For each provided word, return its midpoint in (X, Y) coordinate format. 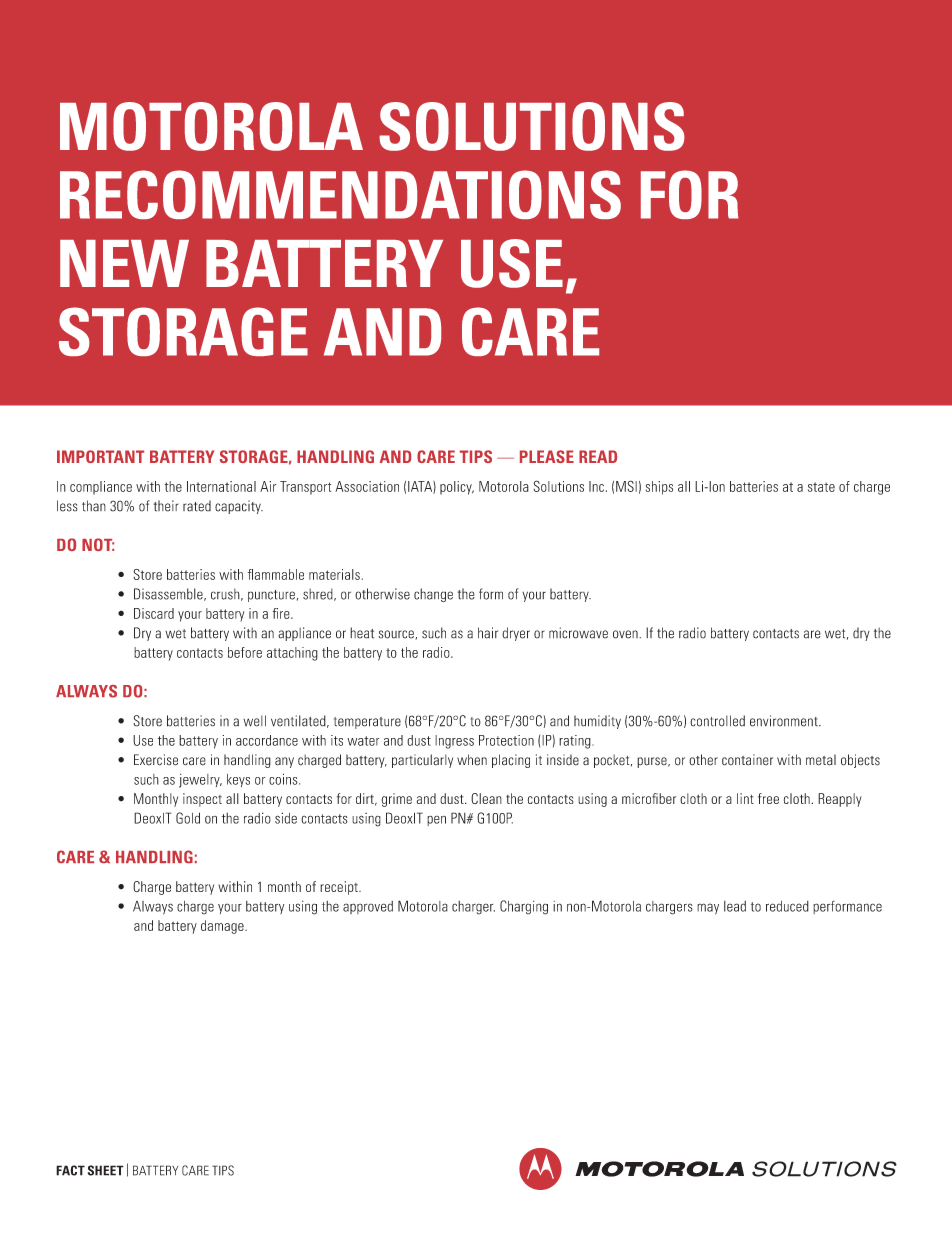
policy (457, 488)
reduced (787, 906)
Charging (524, 907)
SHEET (106, 1170)
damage (223, 927)
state (821, 487)
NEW (124, 263)
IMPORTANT (100, 456)
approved (368, 907)
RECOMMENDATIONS (340, 194)
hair (488, 633)
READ (598, 456)
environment (785, 721)
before (245, 652)
